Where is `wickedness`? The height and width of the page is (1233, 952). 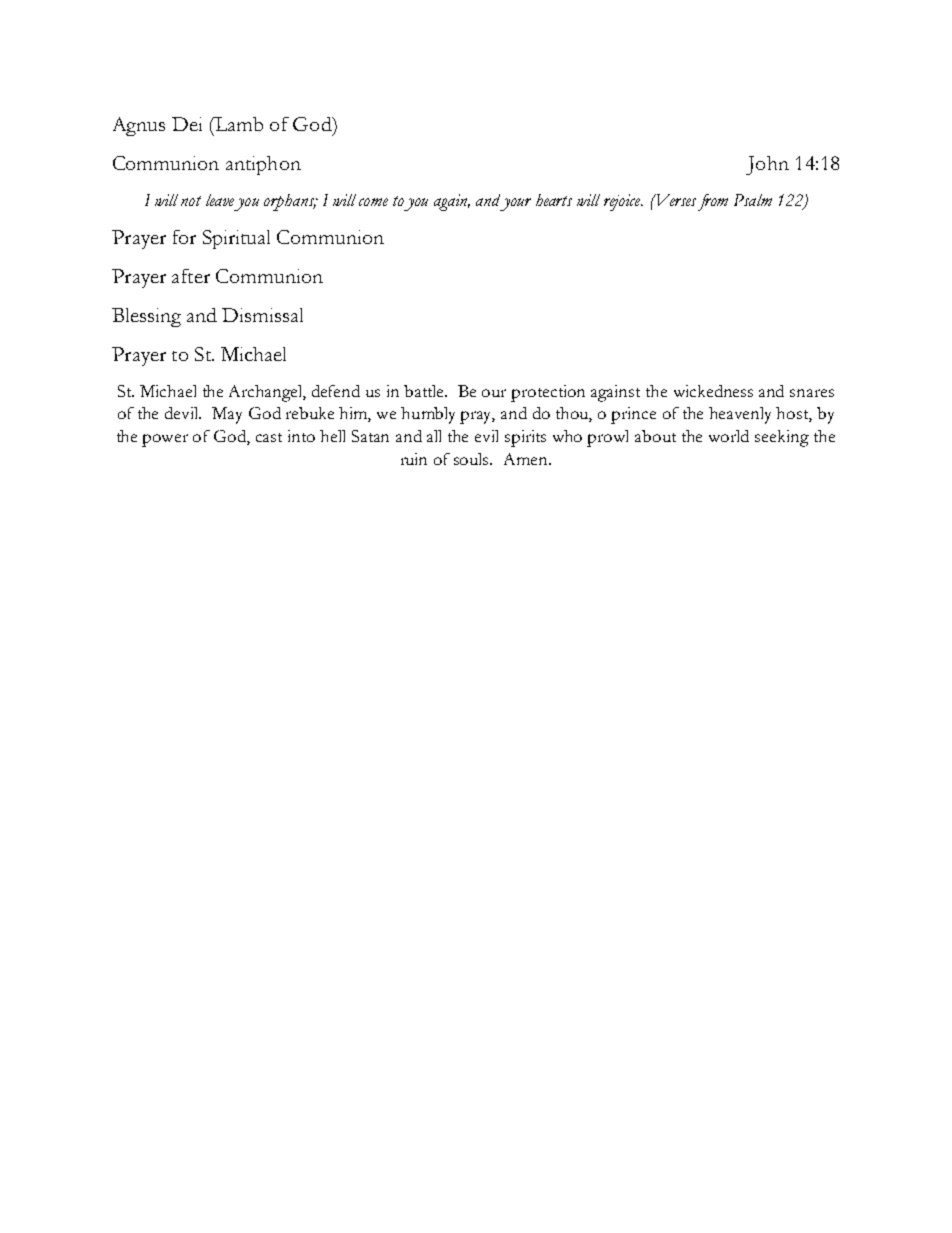 wickedness is located at coordinates (713, 391).
